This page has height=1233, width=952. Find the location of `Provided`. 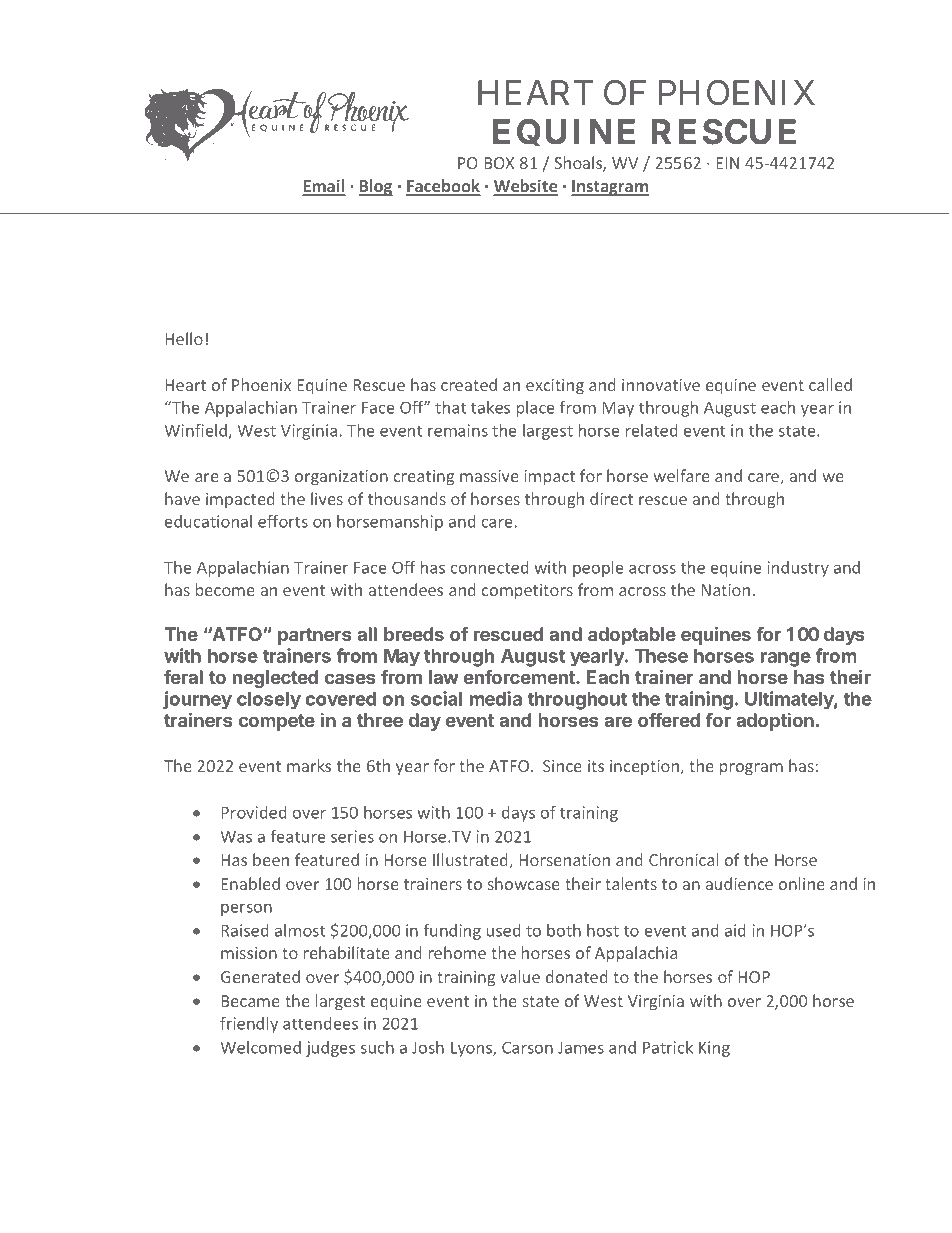

Provided is located at coordinates (254, 812).
